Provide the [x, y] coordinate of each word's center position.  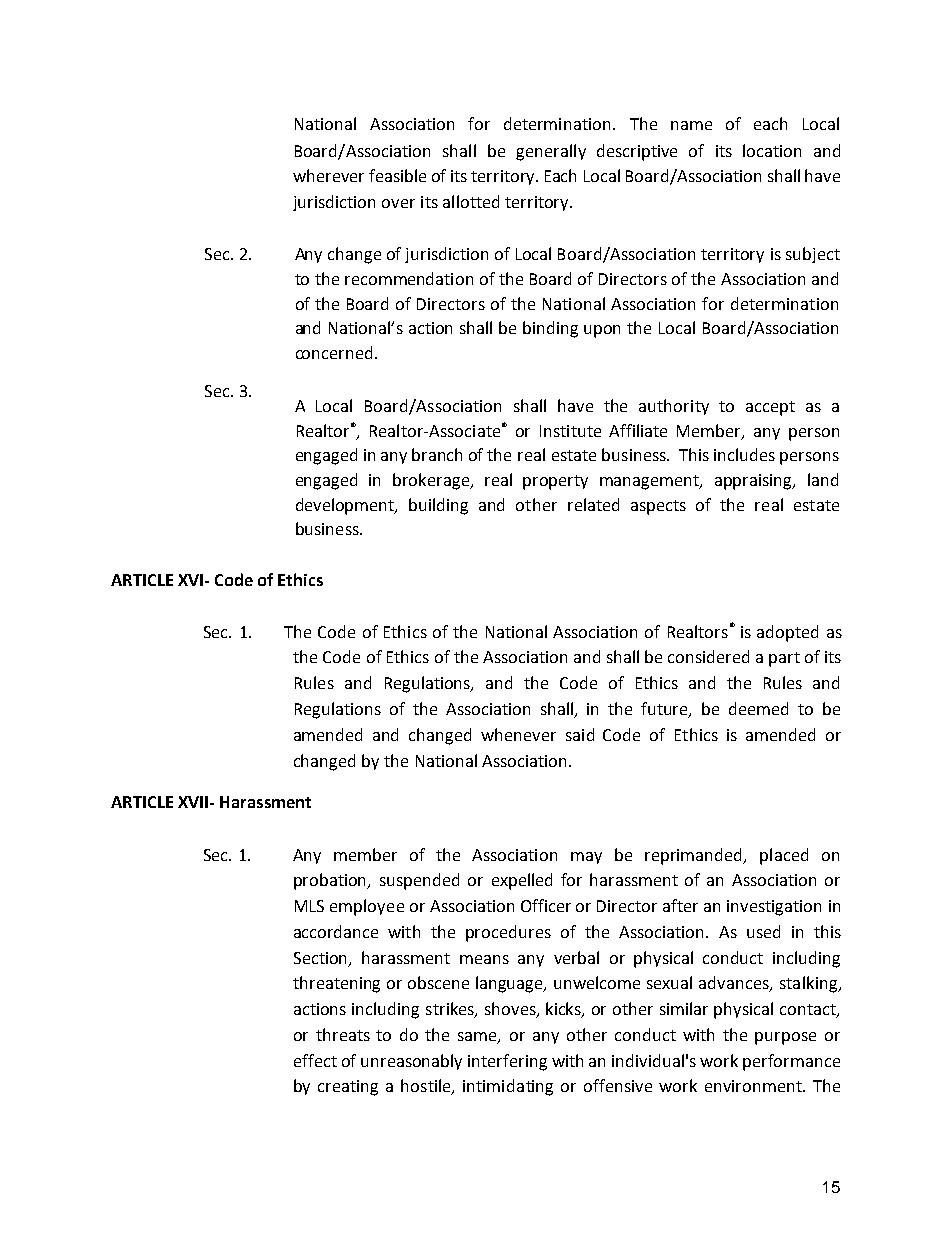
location [772, 150]
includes [744, 454]
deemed [758, 708]
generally [551, 152]
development [346, 506]
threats [343, 1034]
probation [331, 881]
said [580, 734]
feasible [397, 175]
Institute [570, 431]
